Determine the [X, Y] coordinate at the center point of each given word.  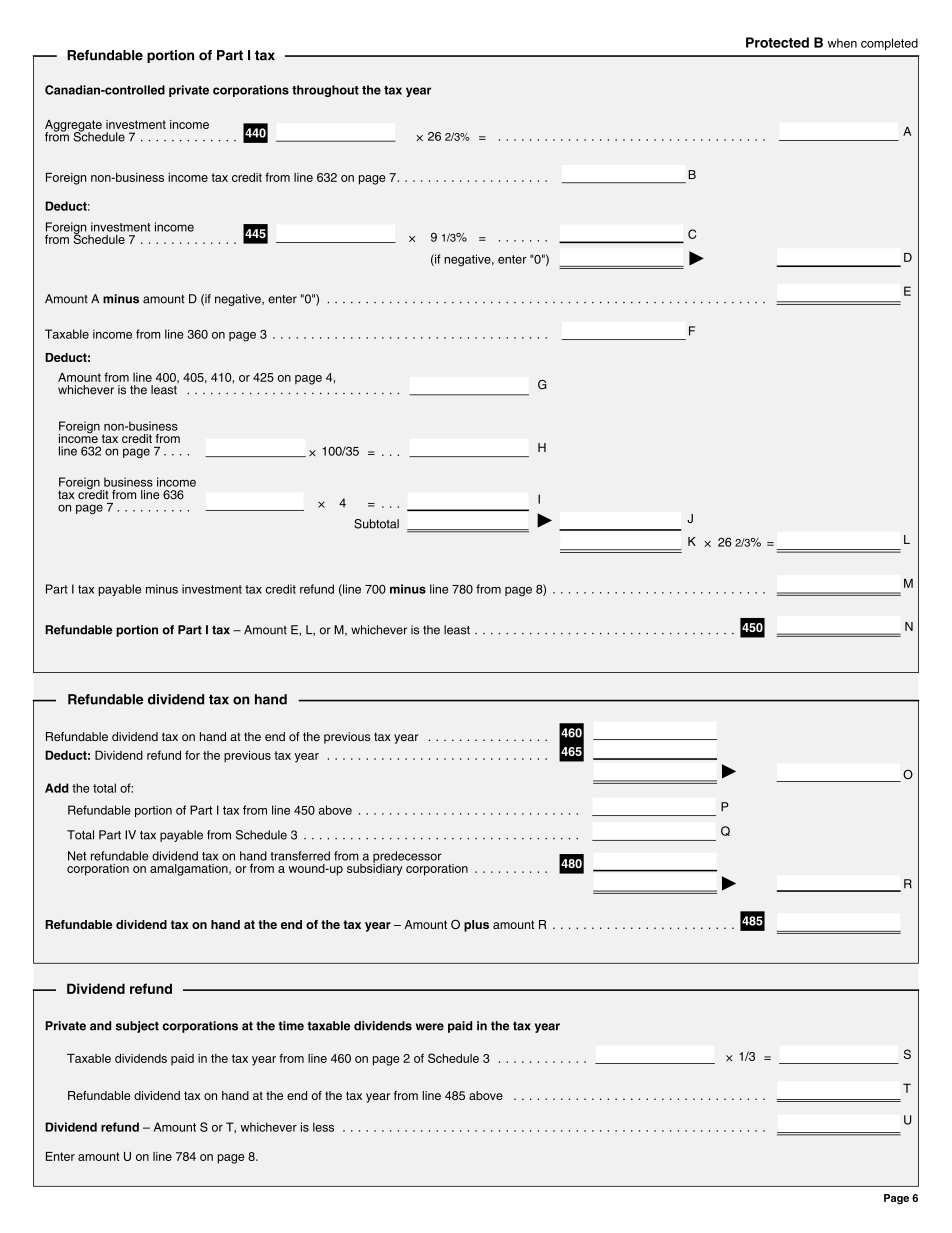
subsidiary [374, 868]
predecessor [407, 858]
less [323, 1127]
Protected [777, 42]
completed [889, 44]
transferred [300, 856]
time [291, 1026]
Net [77, 856]
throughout [325, 91]
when [842, 43]
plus [476, 926]
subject [137, 1027]
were [430, 1027]
